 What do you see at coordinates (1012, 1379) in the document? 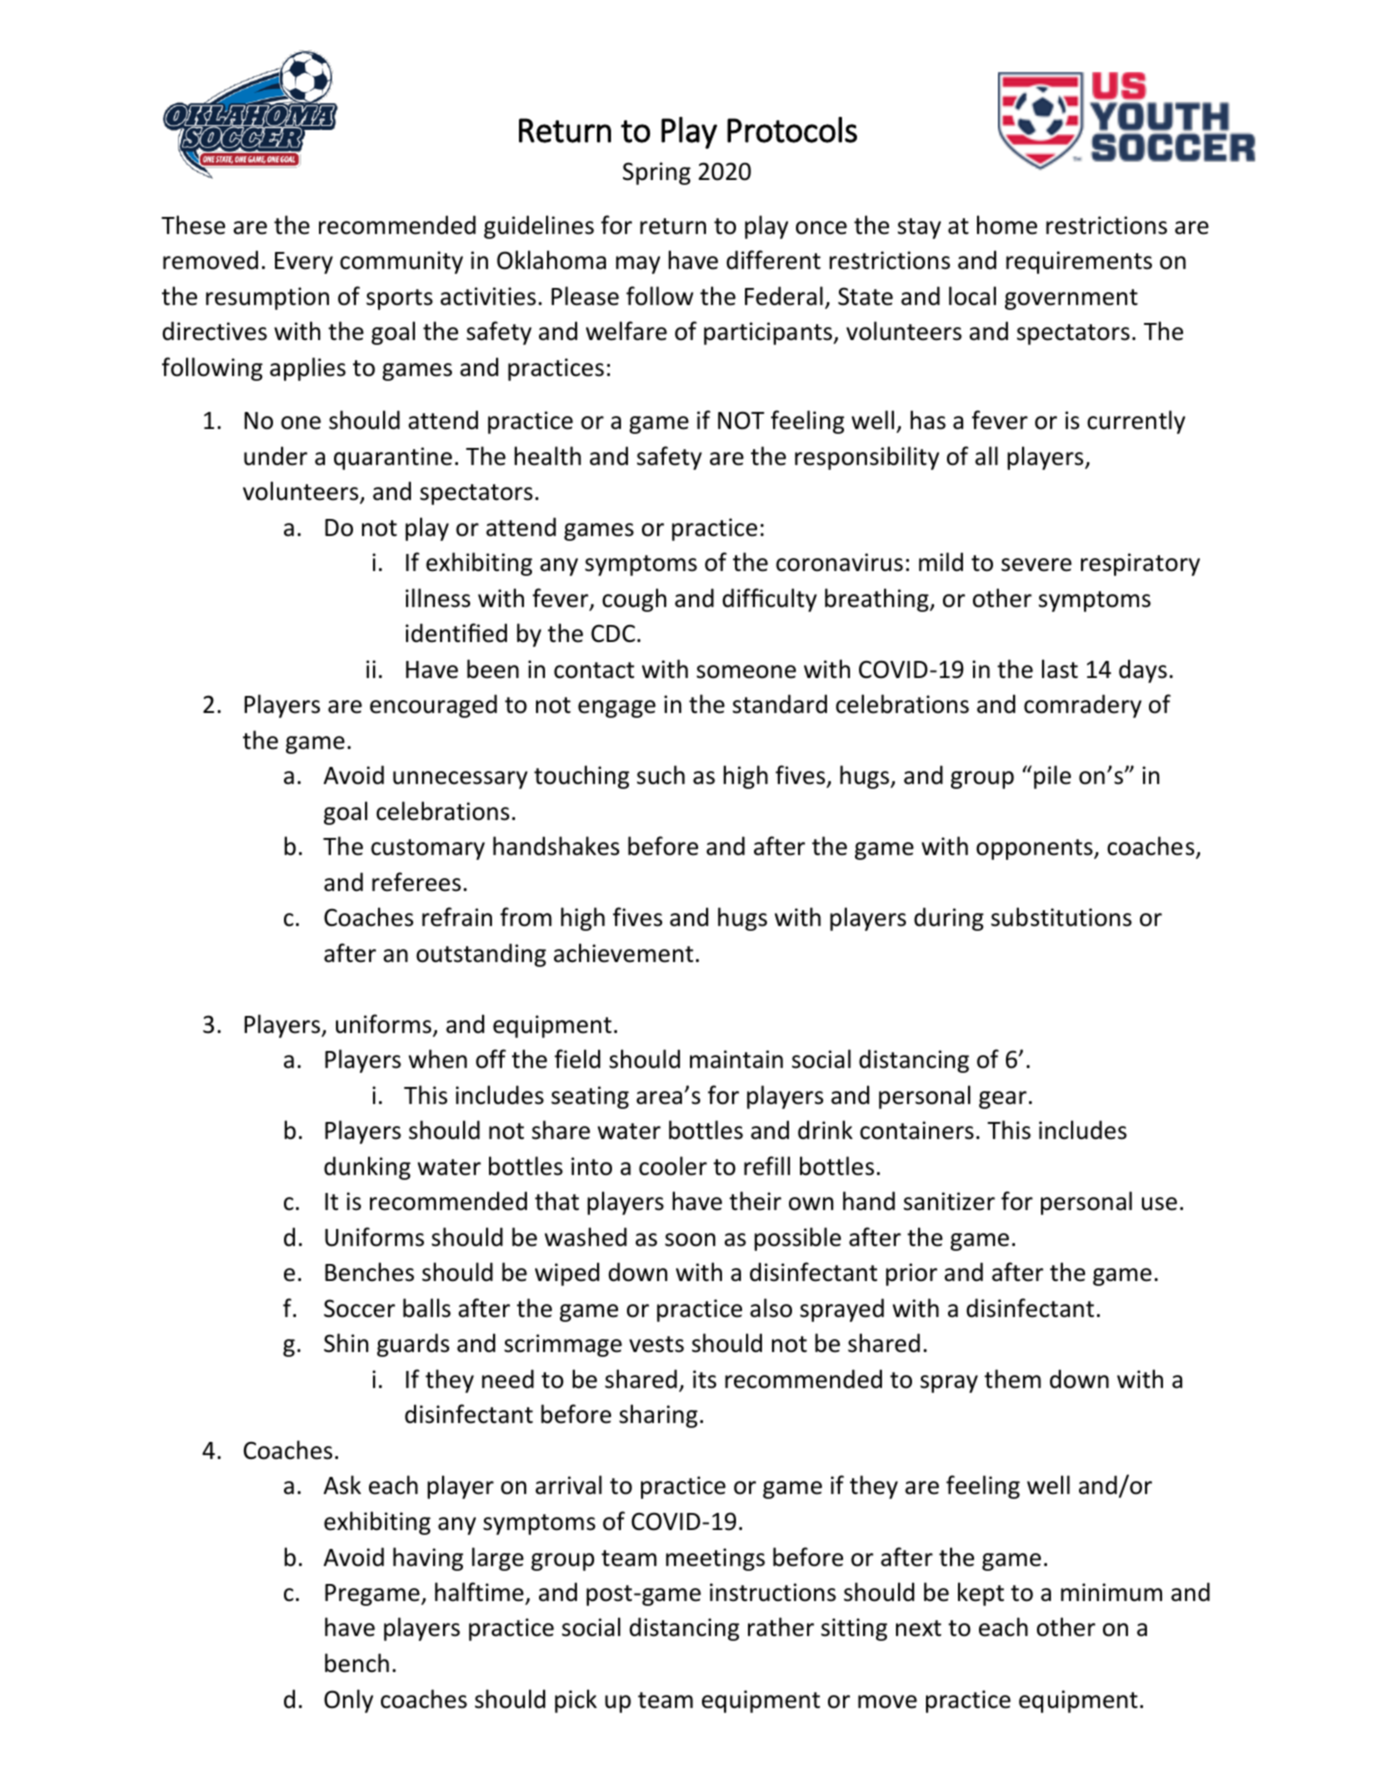
I see `them` at bounding box center [1012, 1379].
